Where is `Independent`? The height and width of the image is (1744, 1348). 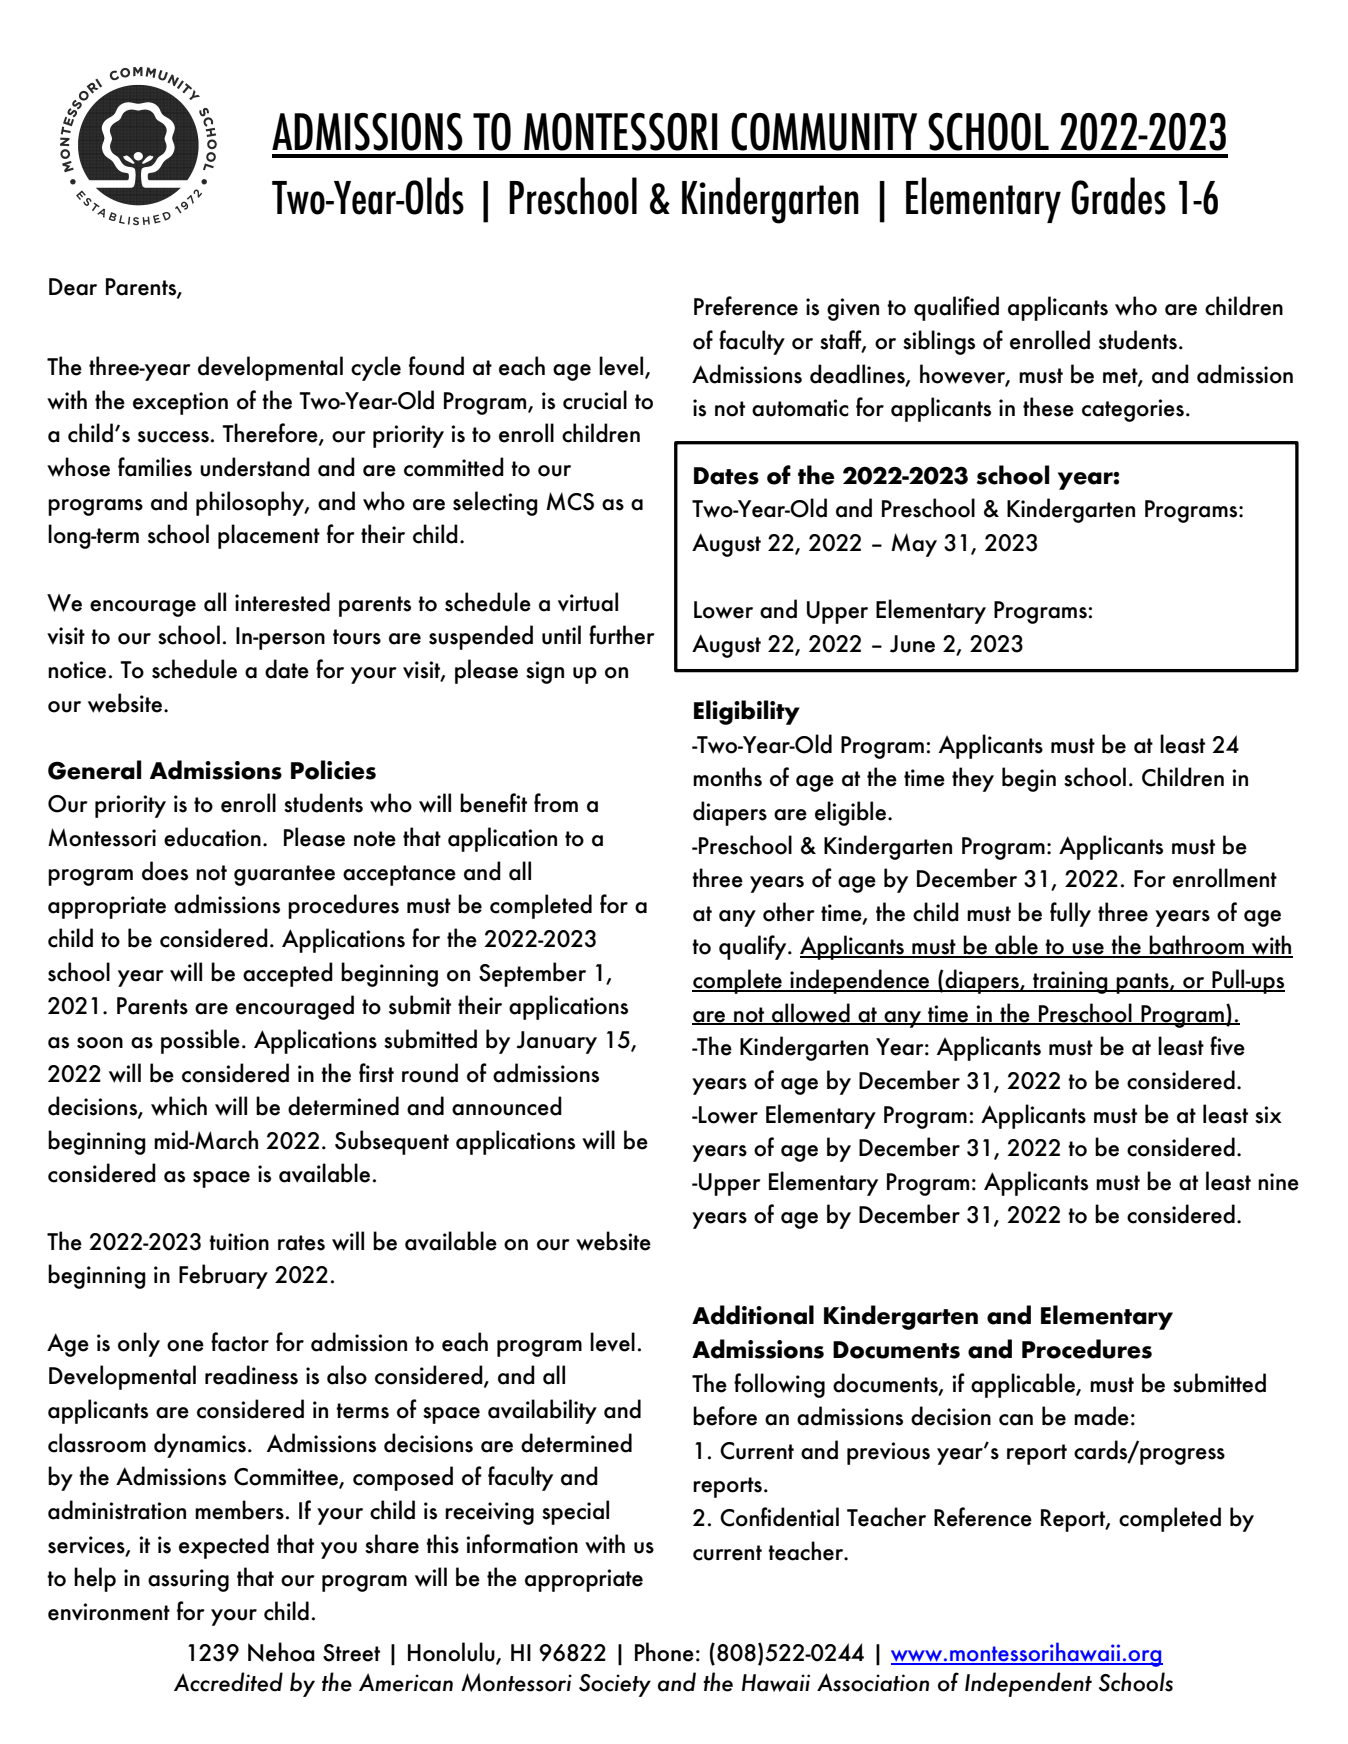
Independent is located at coordinates (1028, 1684).
